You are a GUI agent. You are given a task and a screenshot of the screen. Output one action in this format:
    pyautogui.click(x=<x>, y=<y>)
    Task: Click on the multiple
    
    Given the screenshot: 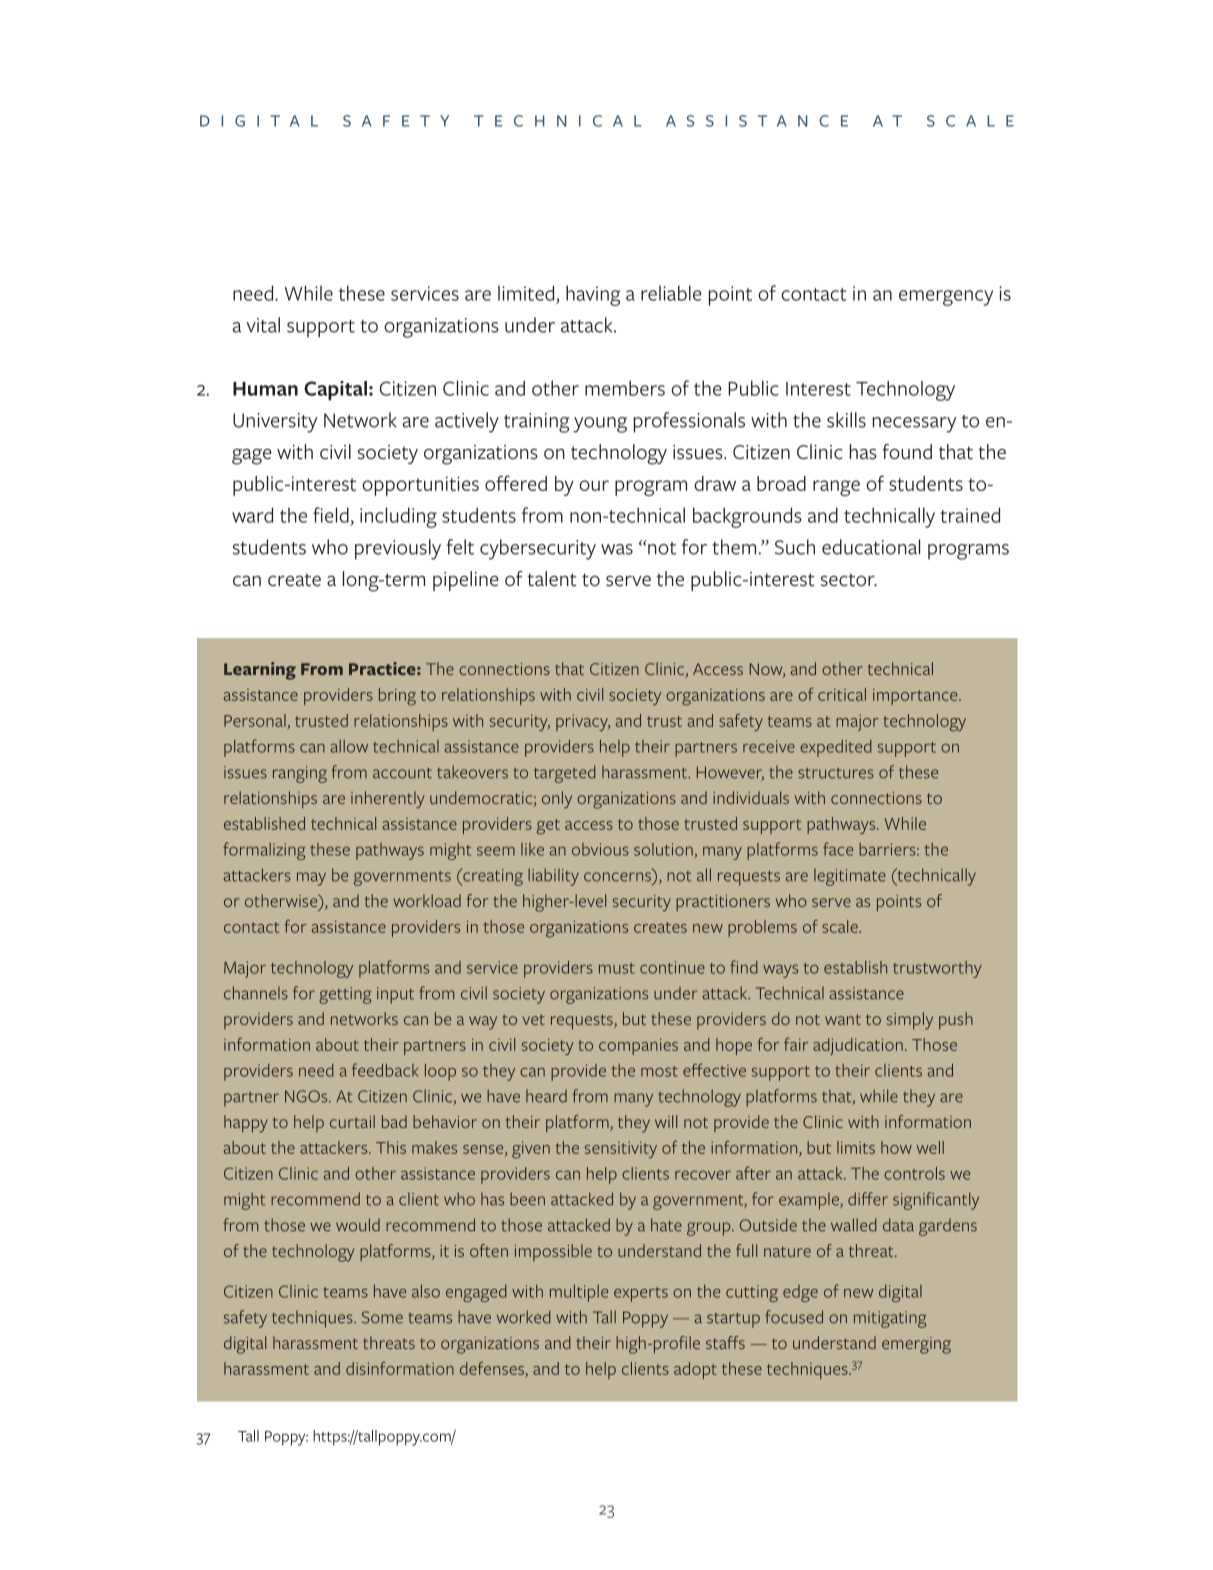 What is the action you would take?
    pyautogui.click(x=579, y=1293)
